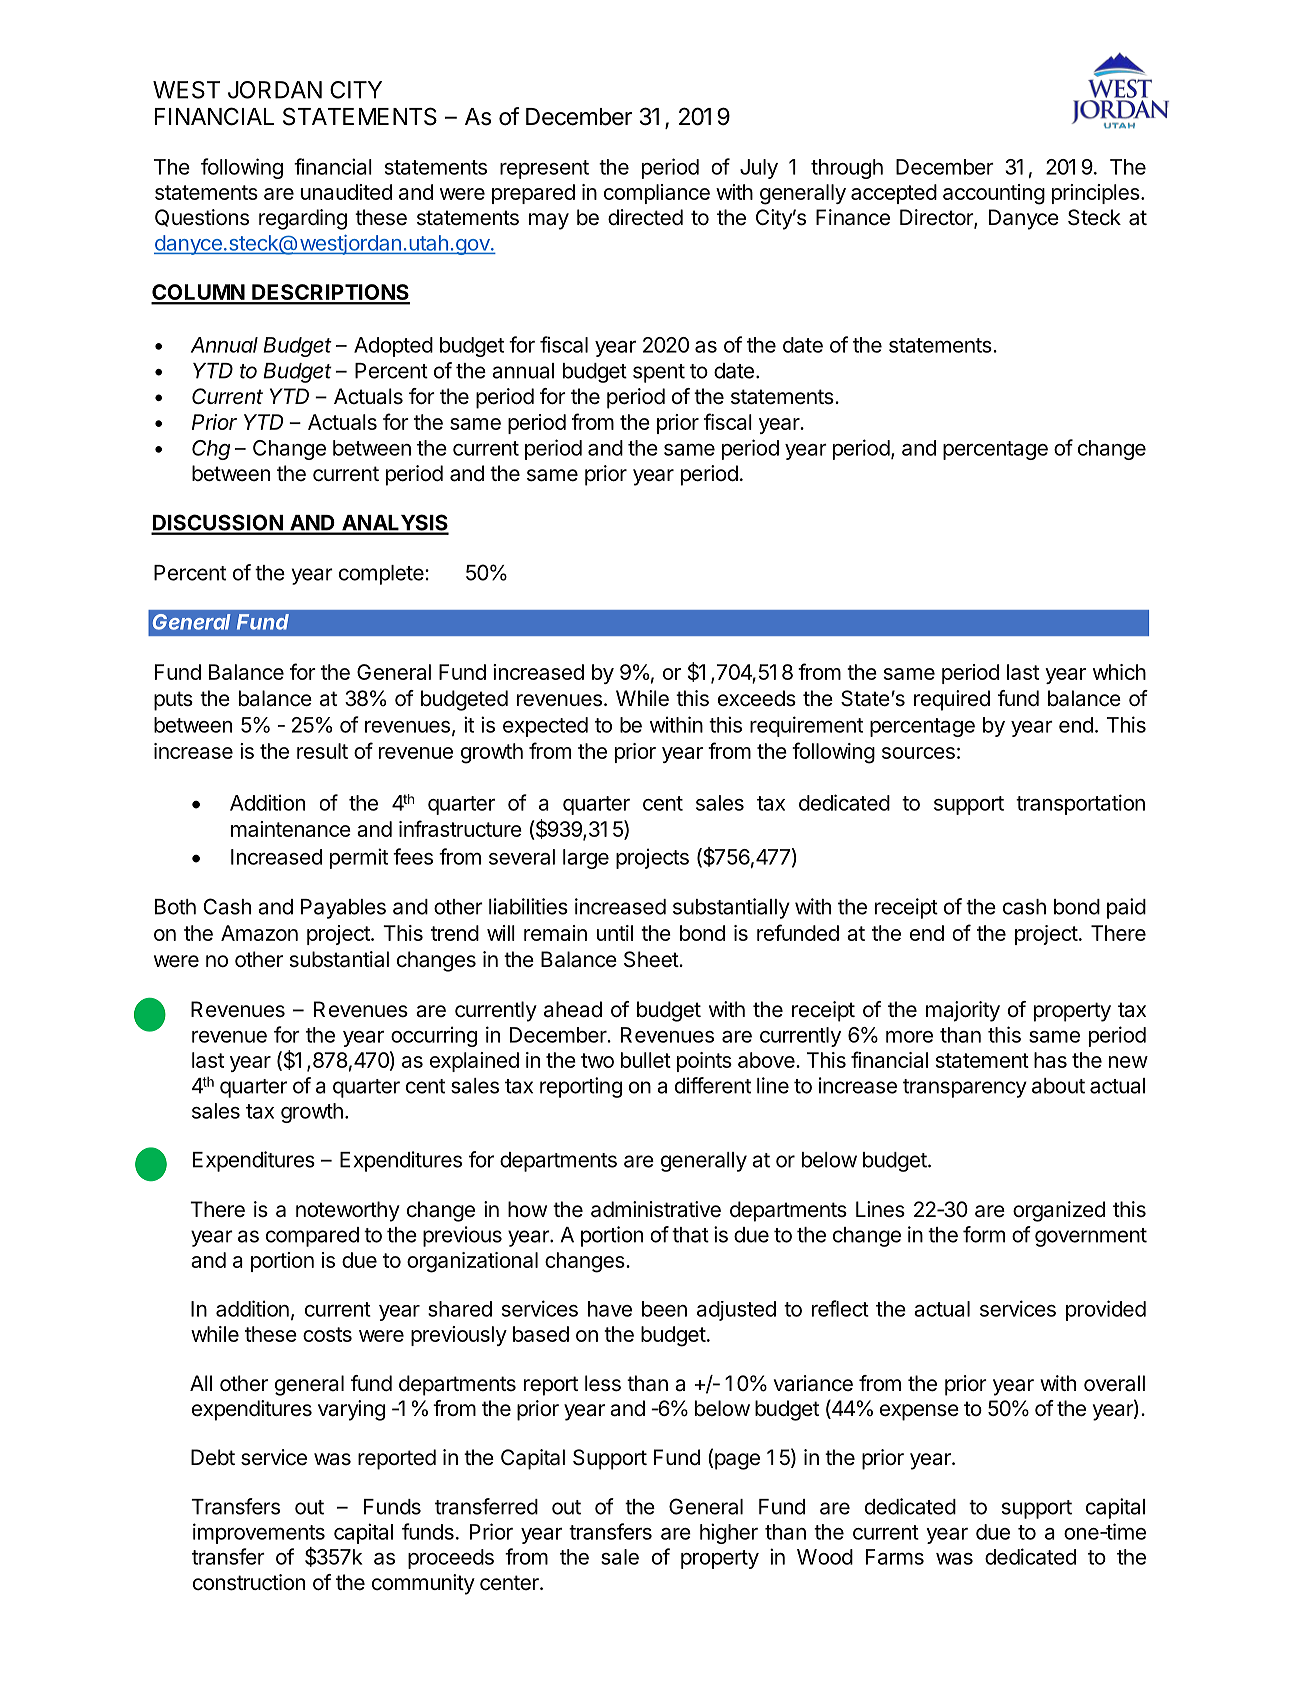  I want to click on required, so click(952, 700).
